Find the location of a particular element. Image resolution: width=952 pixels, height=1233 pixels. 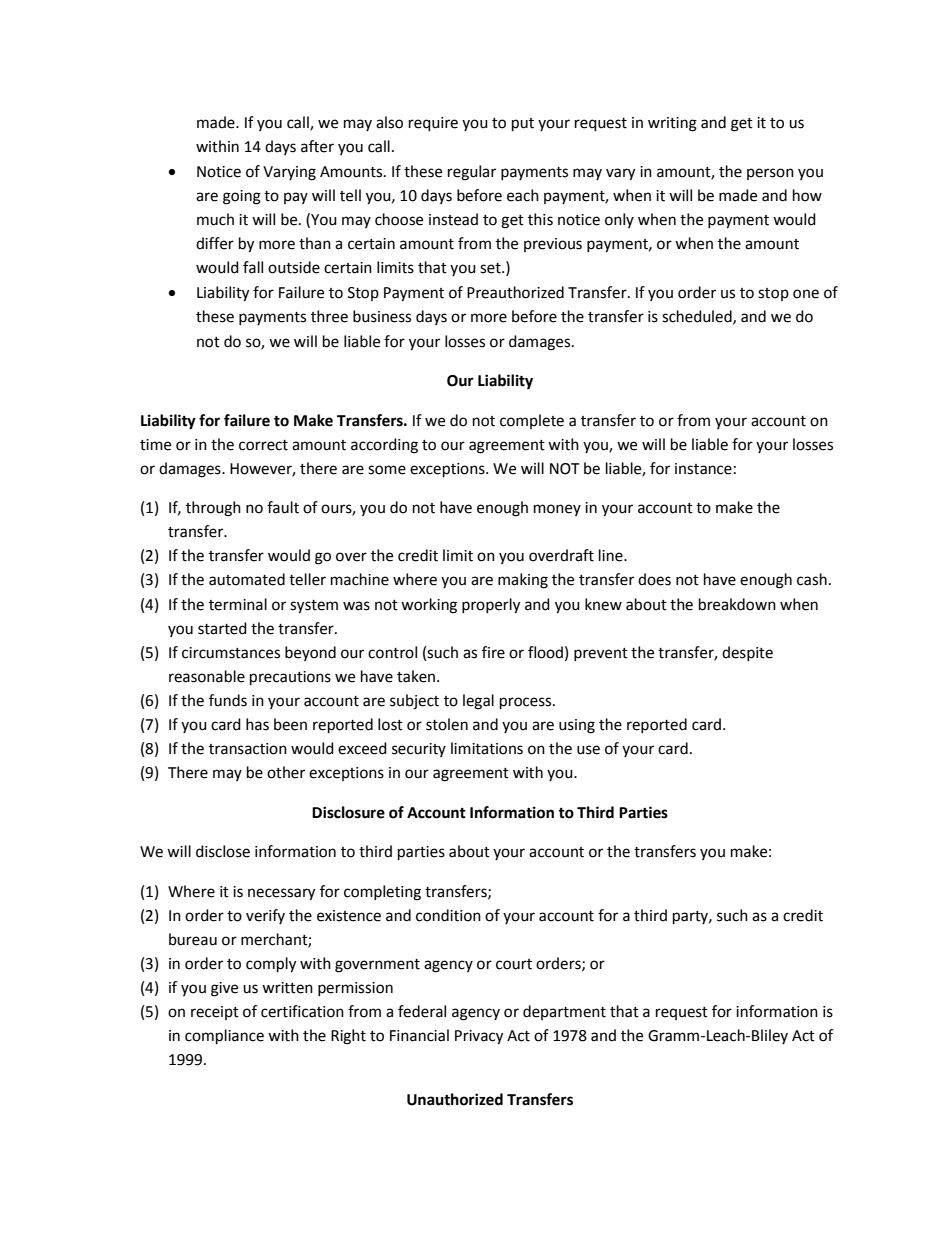

correct is located at coordinates (263, 445).
